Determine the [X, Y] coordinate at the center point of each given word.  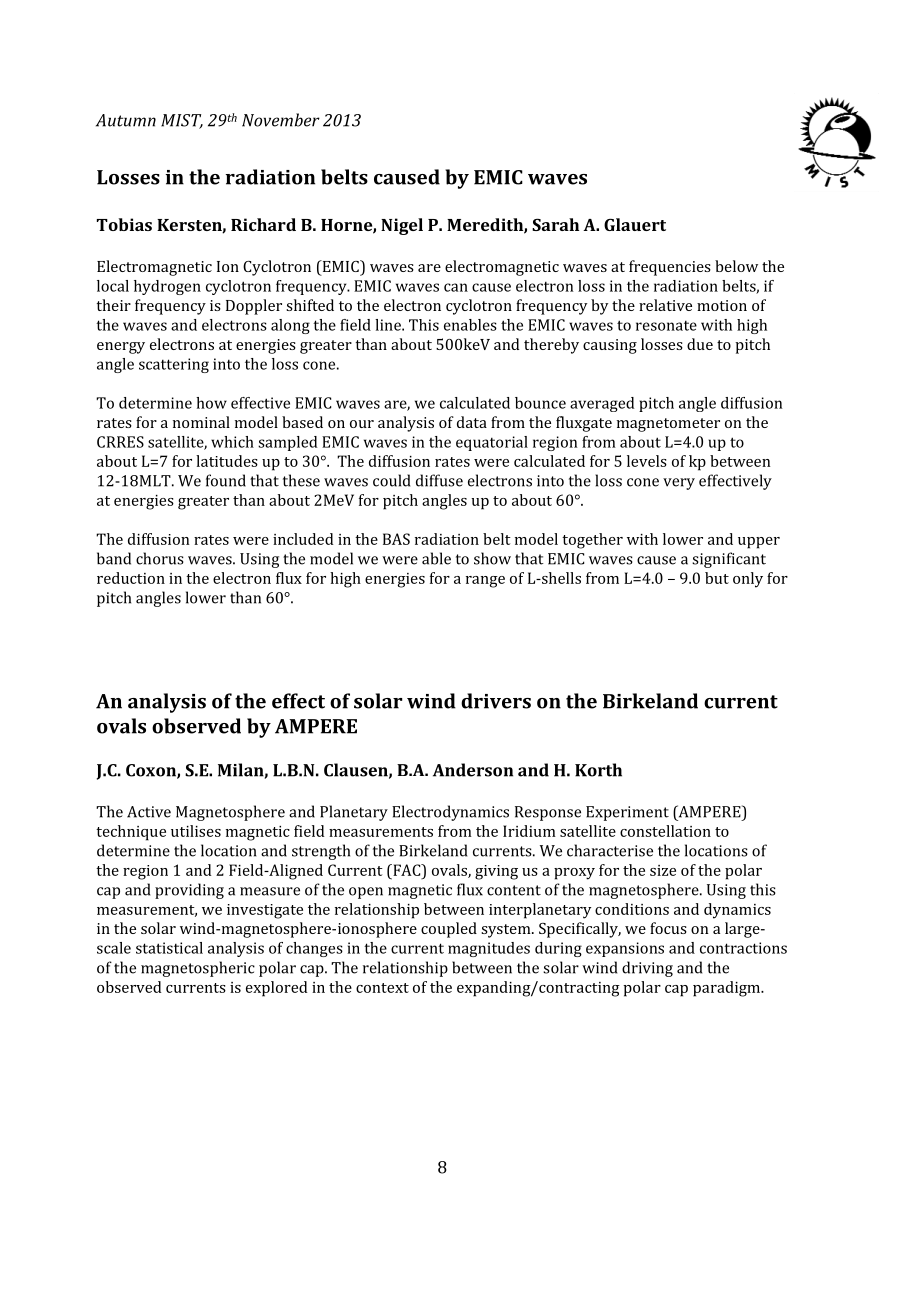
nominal [201, 422]
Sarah [555, 224]
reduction [131, 578]
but [717, 578]
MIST [182, 121]
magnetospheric [198, 969]
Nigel [402, 226]
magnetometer [668, 425]
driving [647, 969]
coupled [449, 930]
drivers [496, 701]
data [472, 422]
